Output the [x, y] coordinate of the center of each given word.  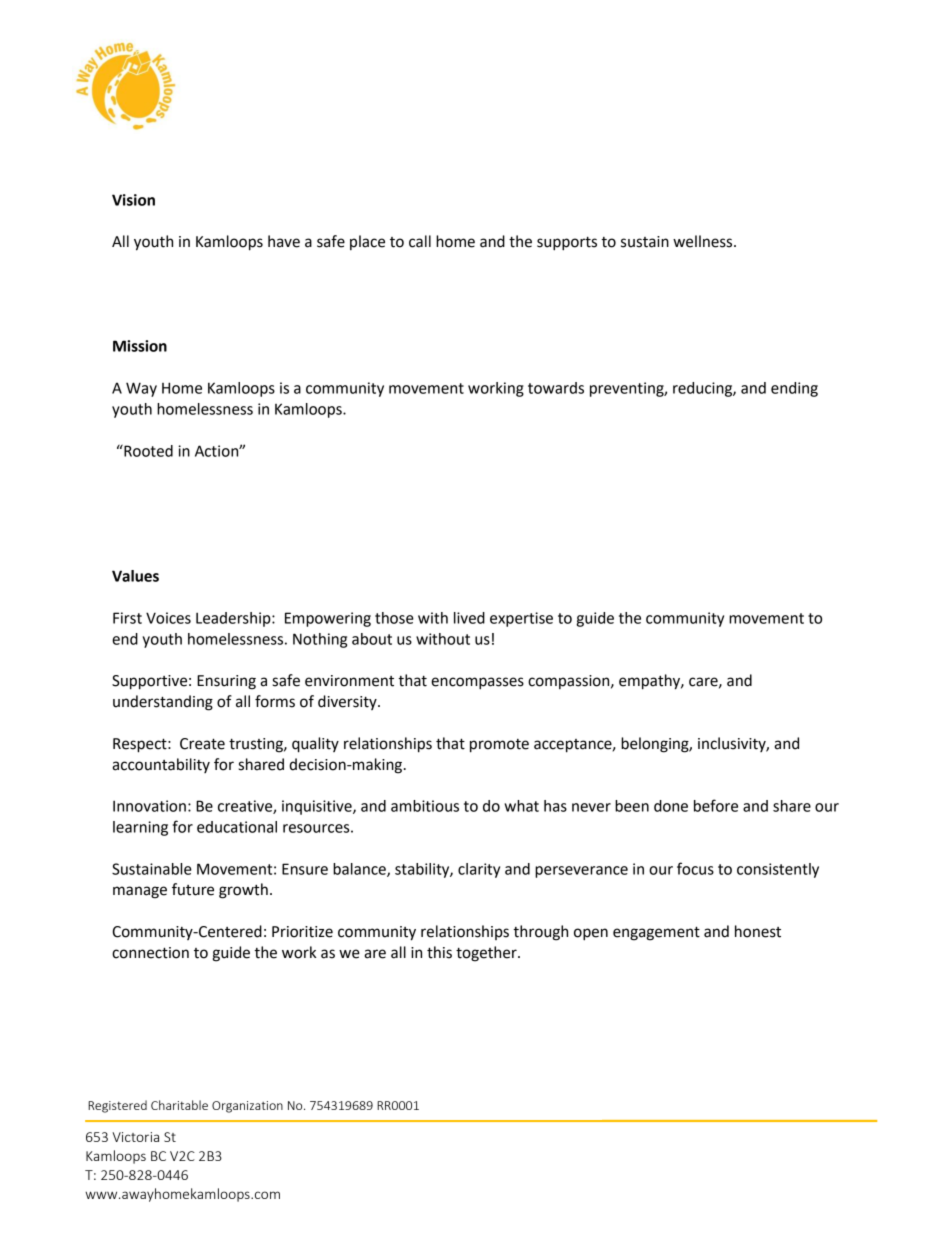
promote [499, 746]
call [420, 241]
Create [202, 744]
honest [758, 931]
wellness [704, 241]
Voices [168, 618]
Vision [133, 200]
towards [556, 388]
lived [469, 618]
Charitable [179, 1105]
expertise [521, 619]
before [716, 805]
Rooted [147, 450]
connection [150, 953]
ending [794, 389]
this [439, 952]
